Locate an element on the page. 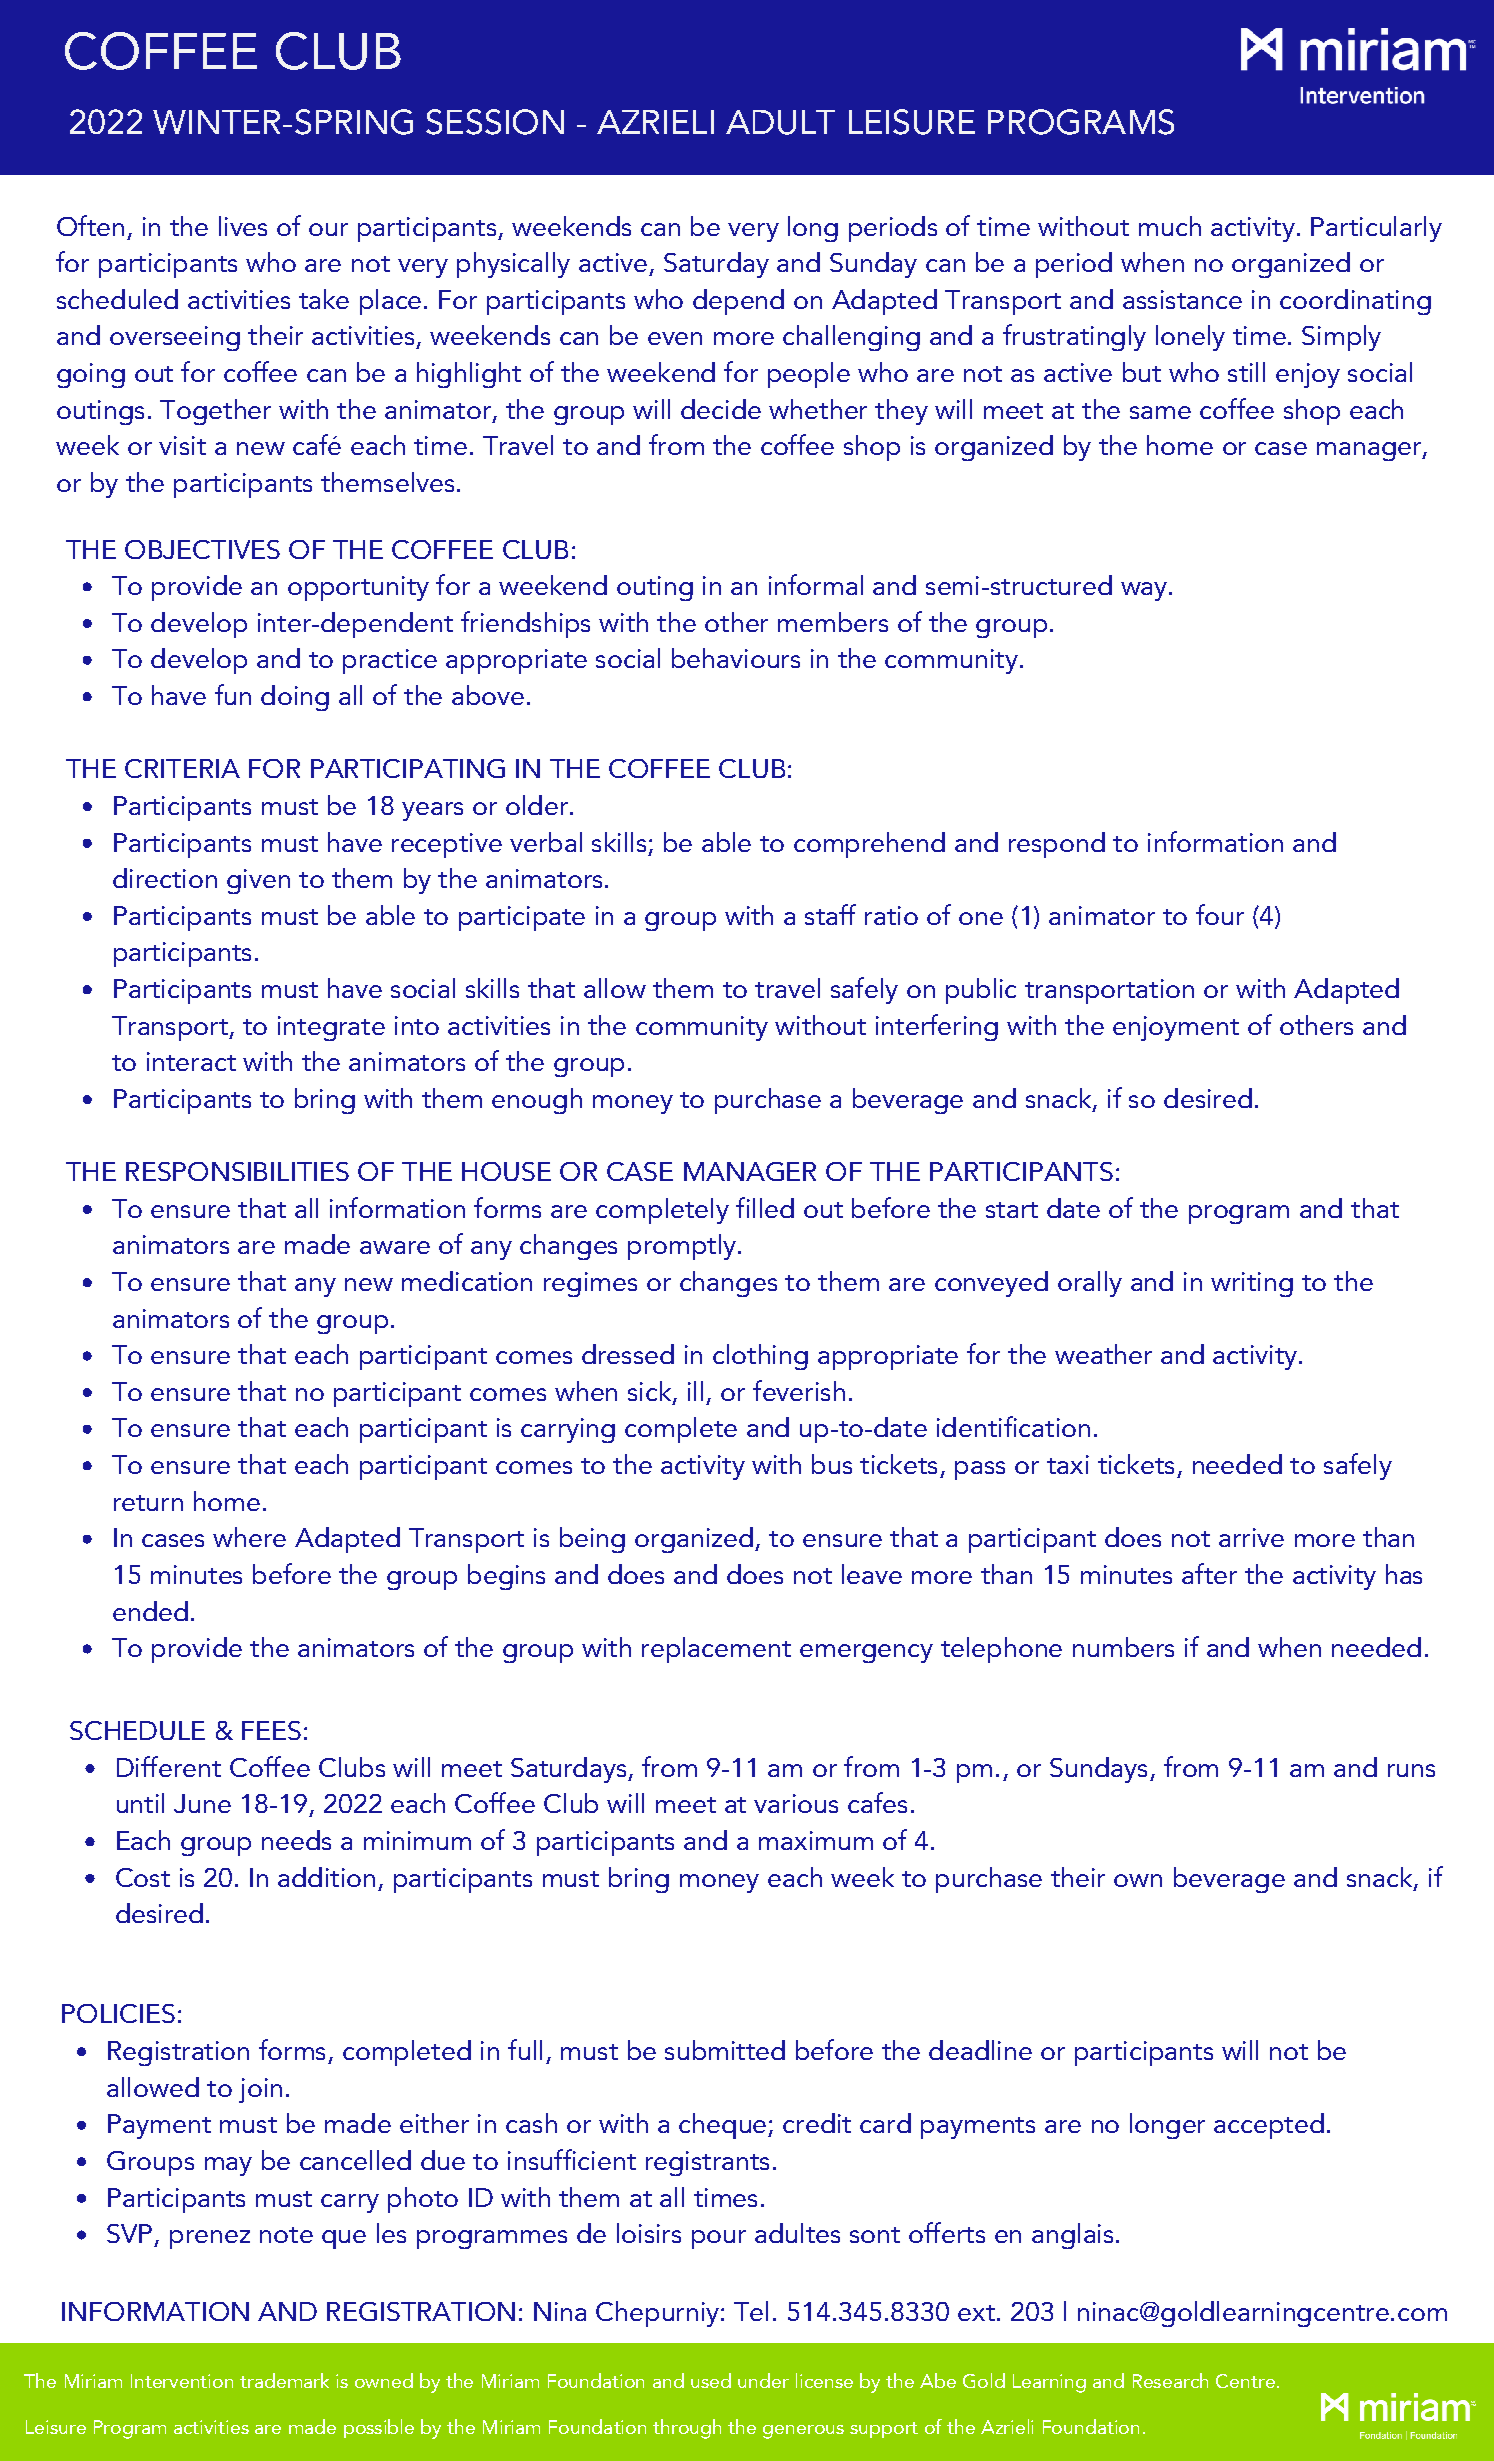  even is located at coordinates (675, 338).
